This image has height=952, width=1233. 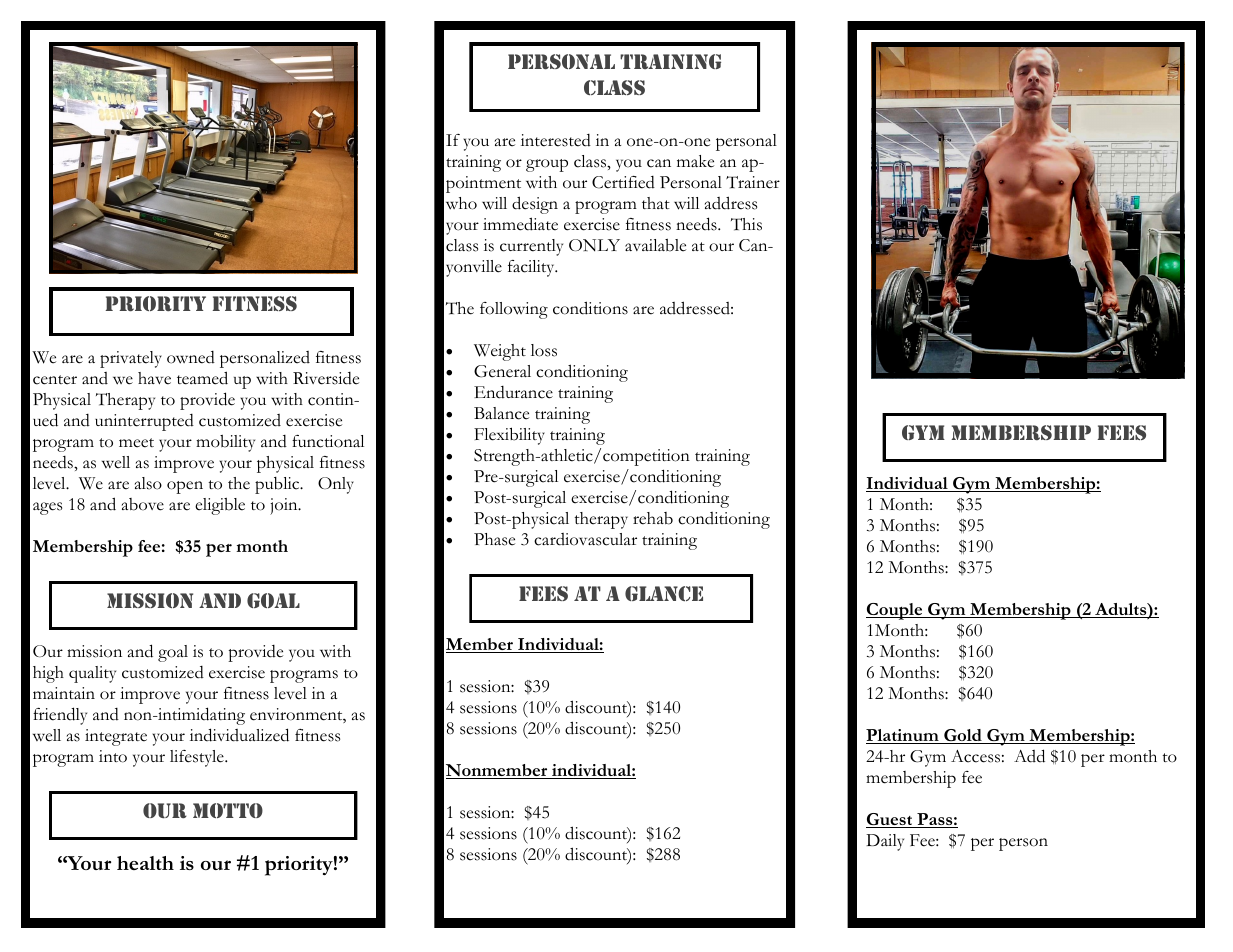 What do you see at coordinates (547, 165) in the image?
I see `group` at bounding box center [547, 165].
